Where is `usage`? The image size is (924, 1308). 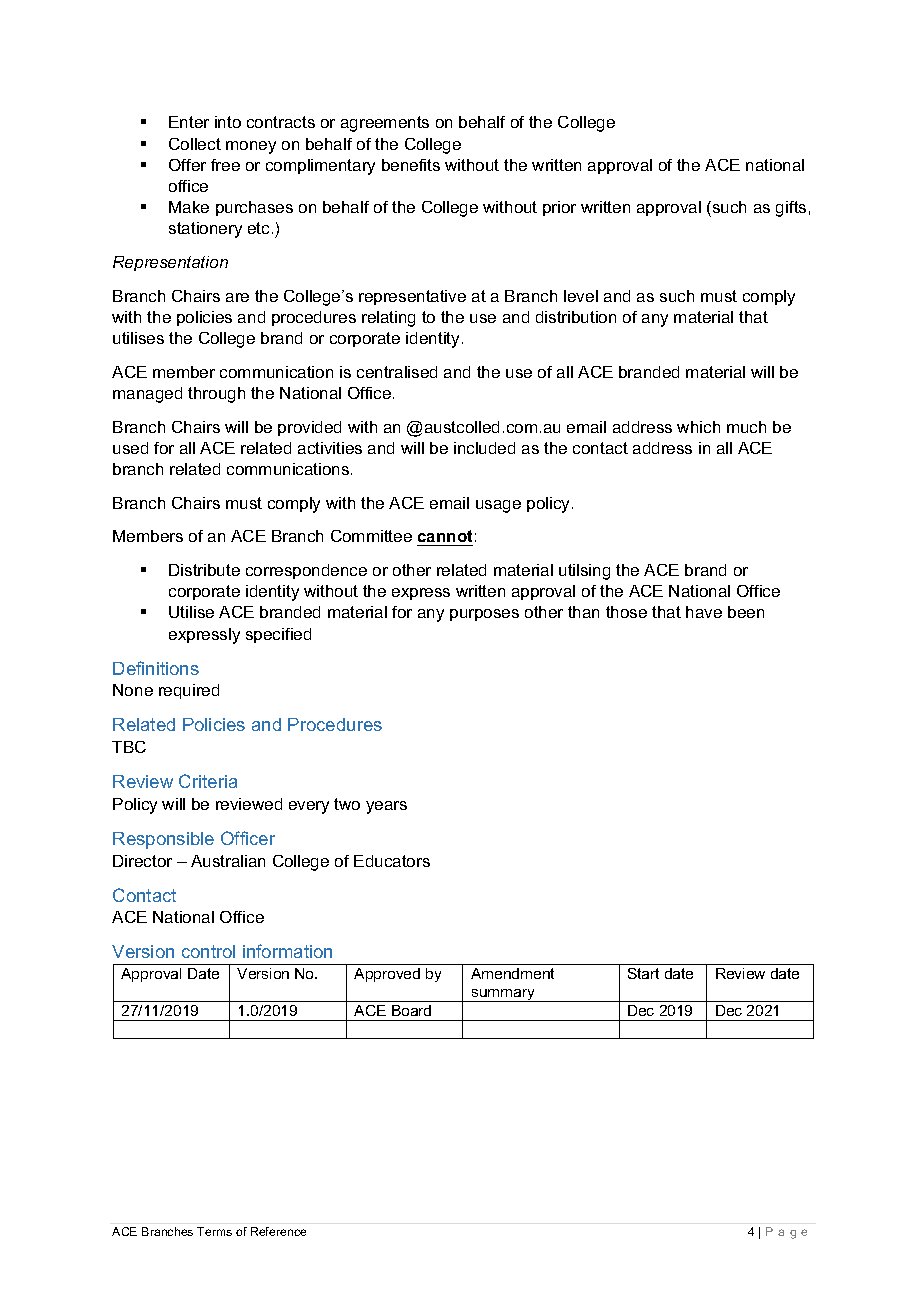 usage is located at coordinates (498, 506).
